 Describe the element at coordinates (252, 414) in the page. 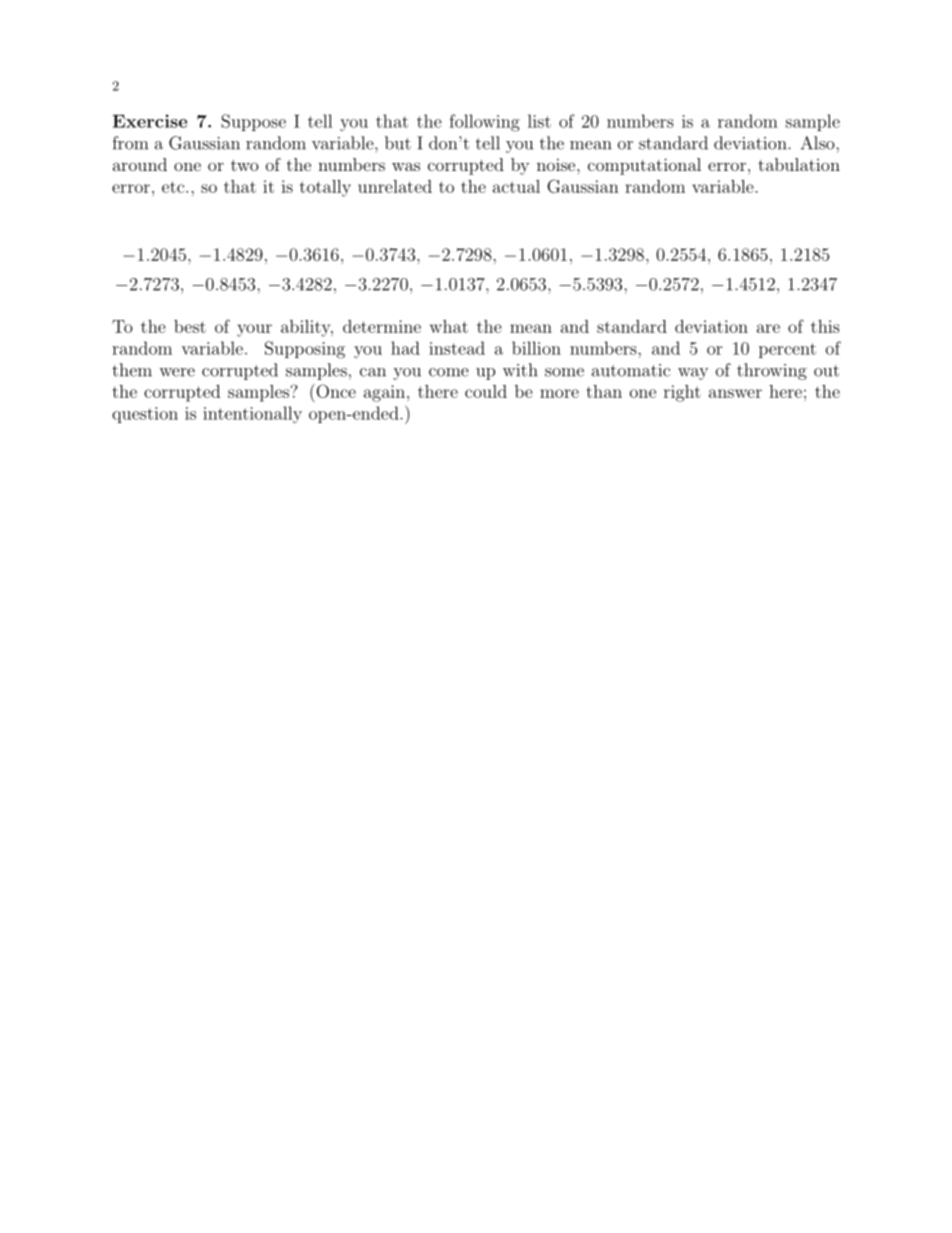

I see `intentionally` at that location.
